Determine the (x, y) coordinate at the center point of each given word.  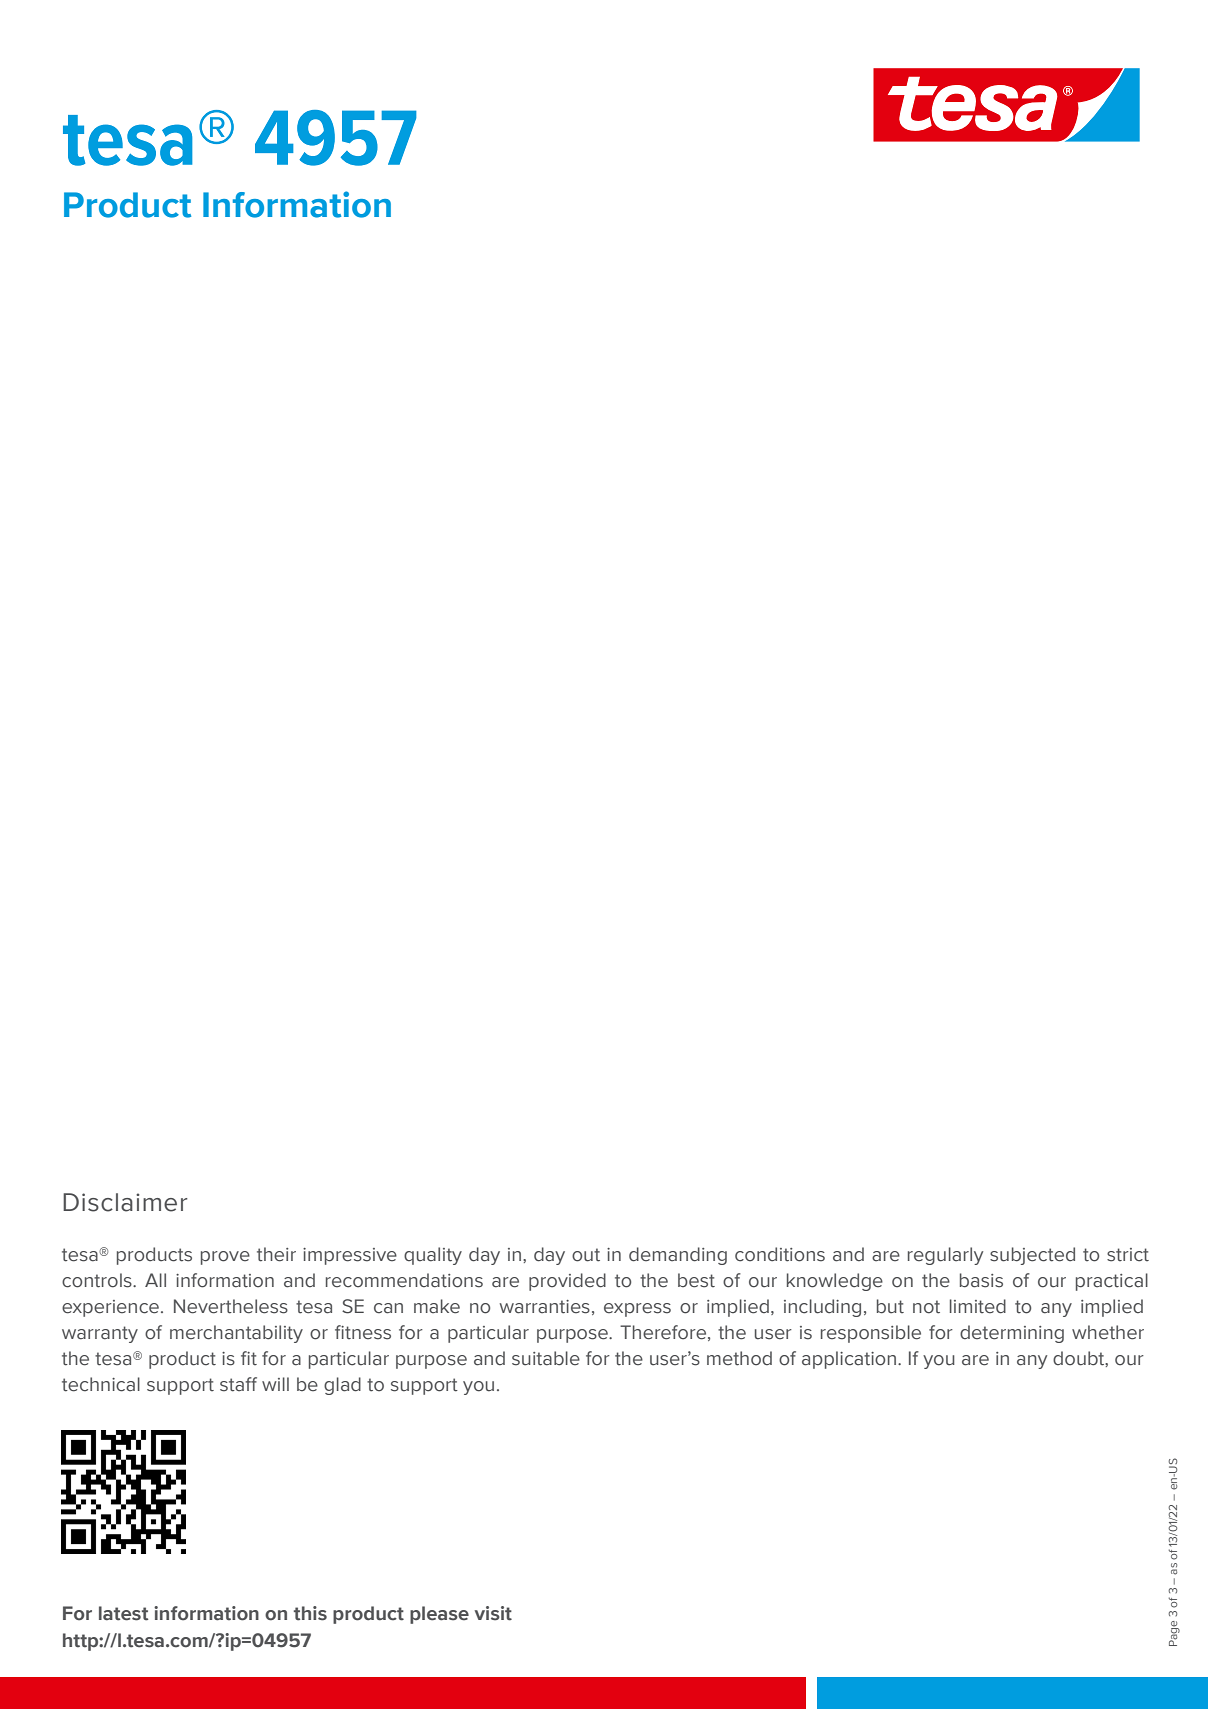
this (310, 1613)
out (586, 1255)
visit (493, 1613)
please (439, 1615)
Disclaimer (125, 1202)
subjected (1032, 1256)
